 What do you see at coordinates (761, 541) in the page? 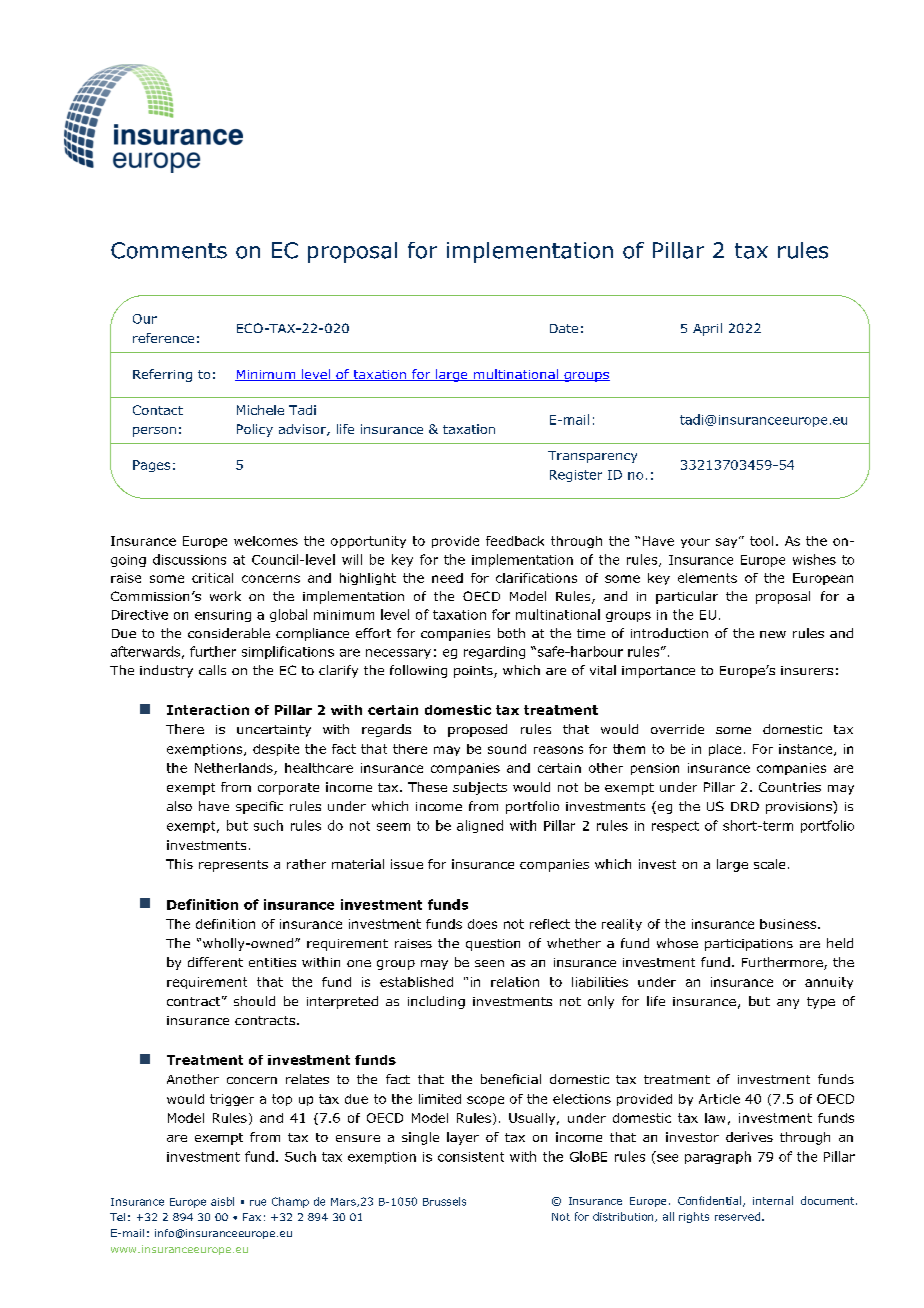
I see `tool` at bounding box center [761, 541].
